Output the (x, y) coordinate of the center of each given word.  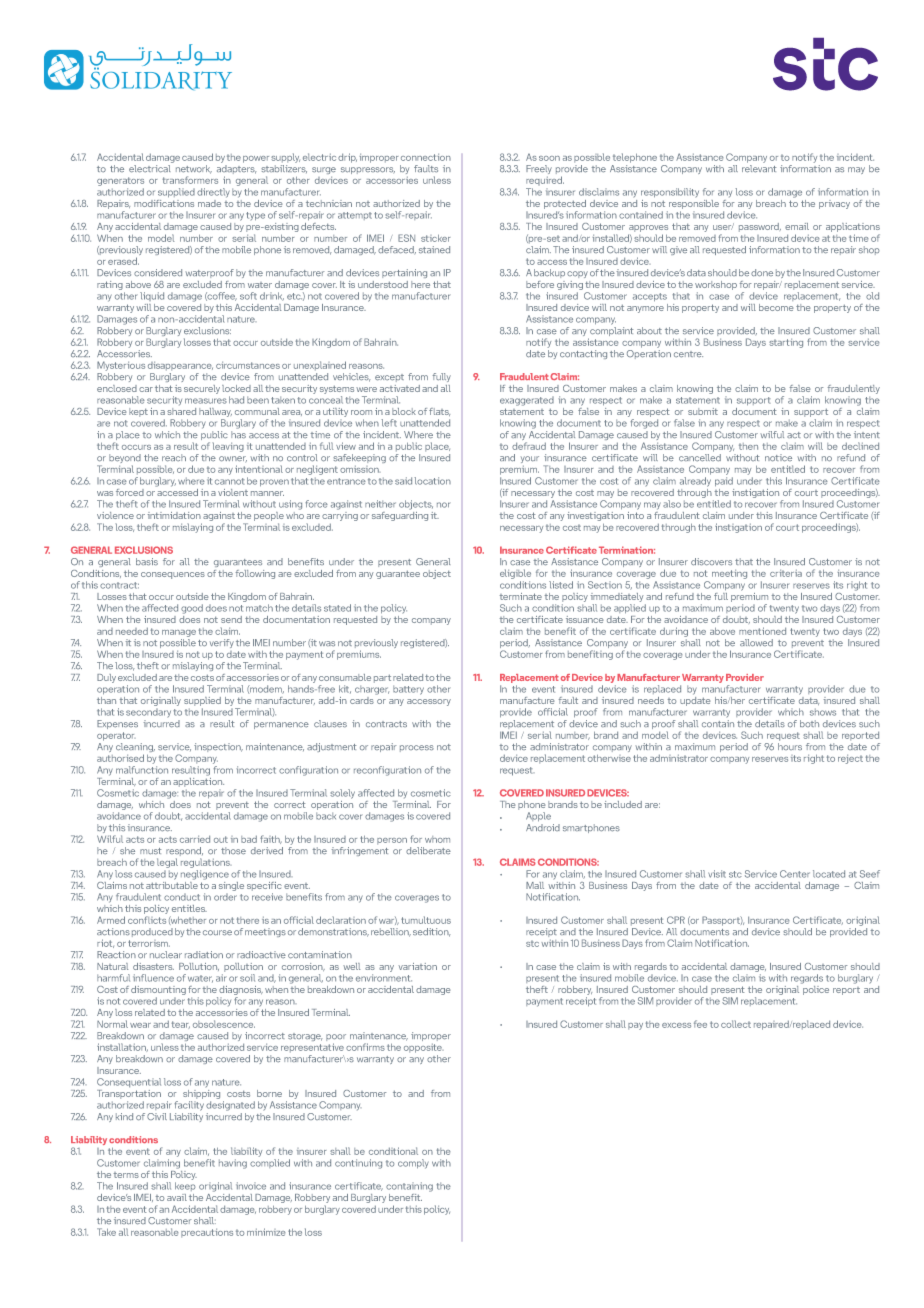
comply (413, 1164)
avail (177, 1197)
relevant (759, 169)
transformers (190, 180)
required (545, 181)
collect (736, 1024)
